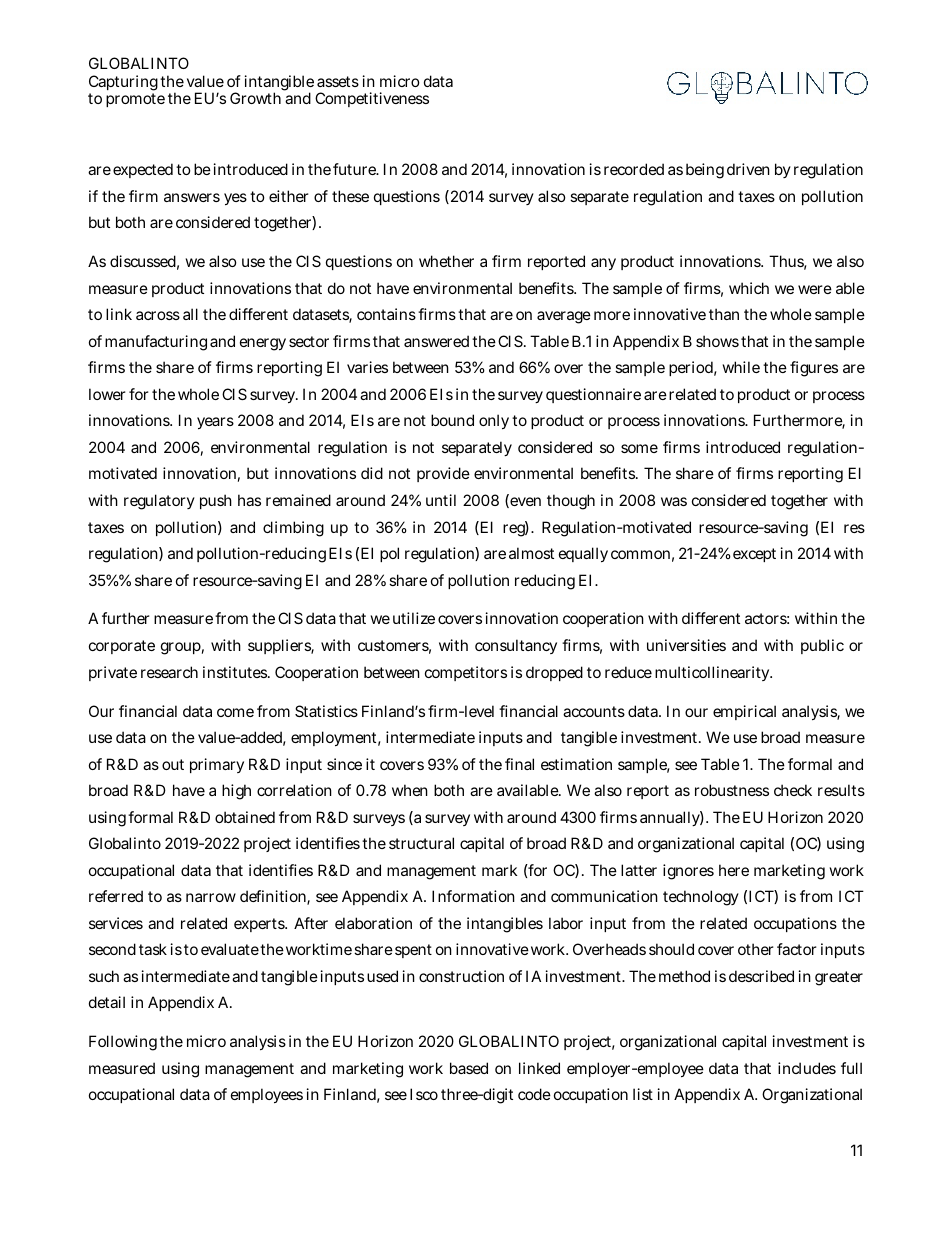  Describe the element at coordinates (122, 647) in the screenshot. I see `corporate` at that location.
